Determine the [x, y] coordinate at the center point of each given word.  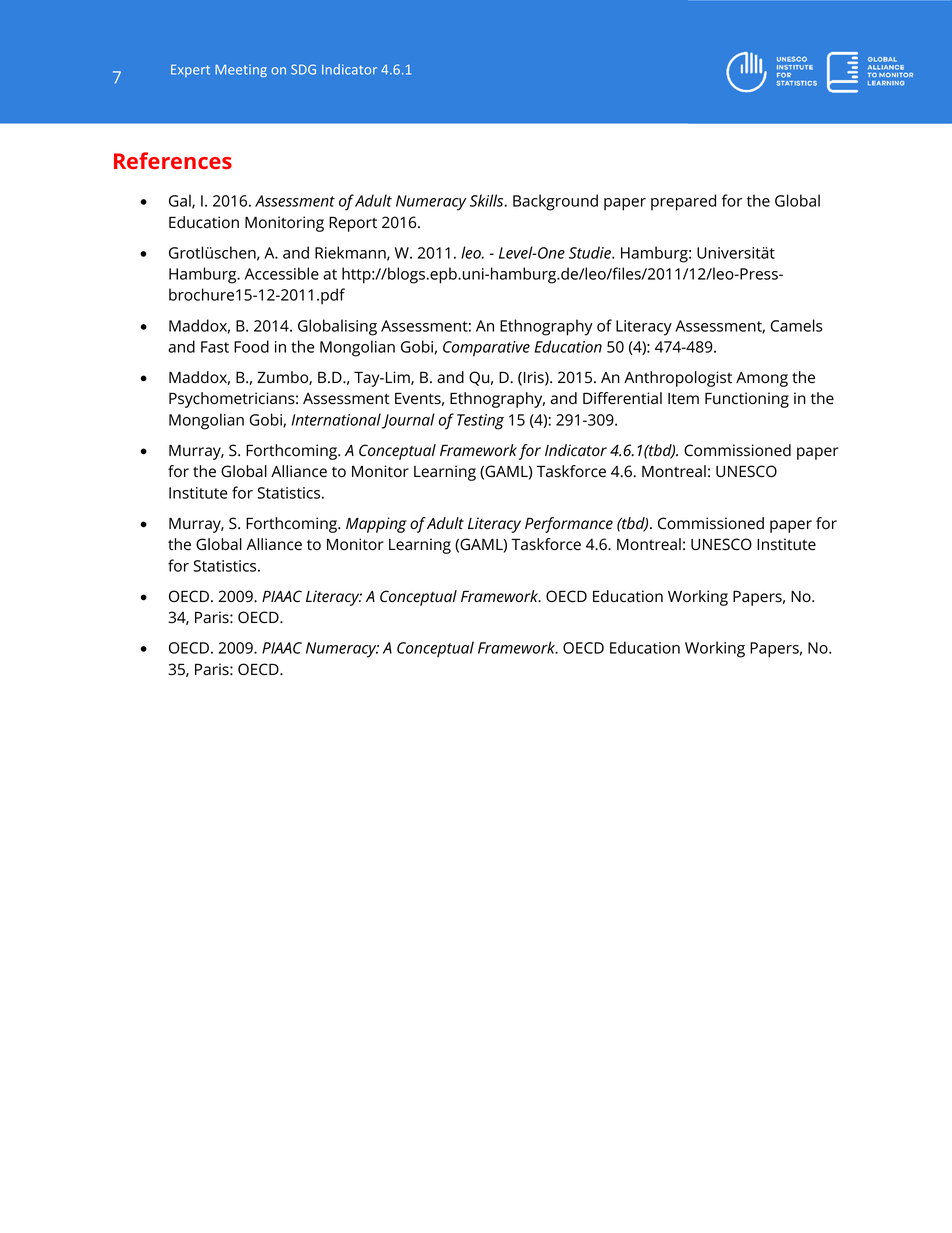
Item [683, 399]
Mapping [376, 525]
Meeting [241, 70]
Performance [569, 525]
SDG [303, 69]
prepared [683, 202]
